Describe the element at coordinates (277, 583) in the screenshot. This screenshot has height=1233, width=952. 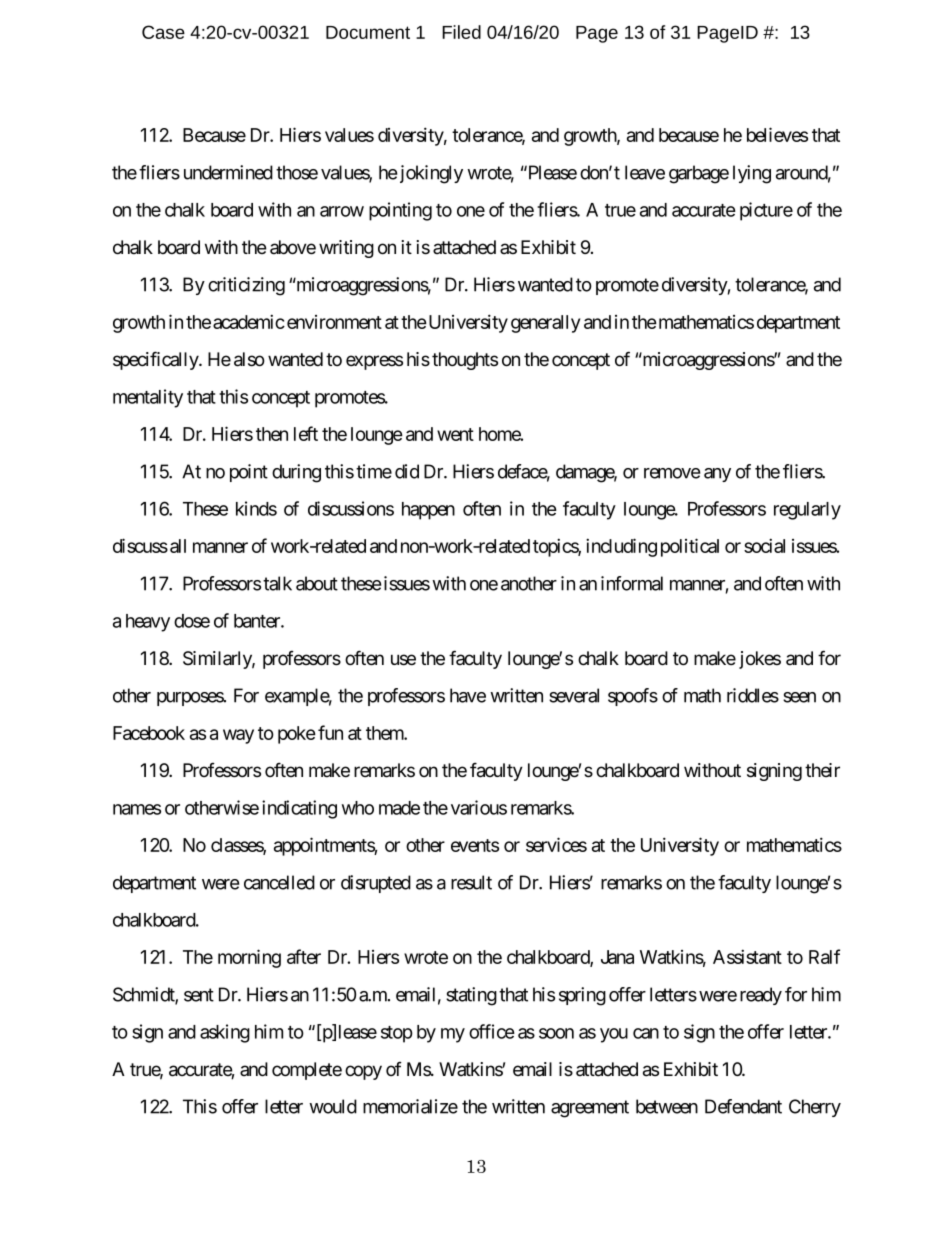
I see `talk` at that location.
